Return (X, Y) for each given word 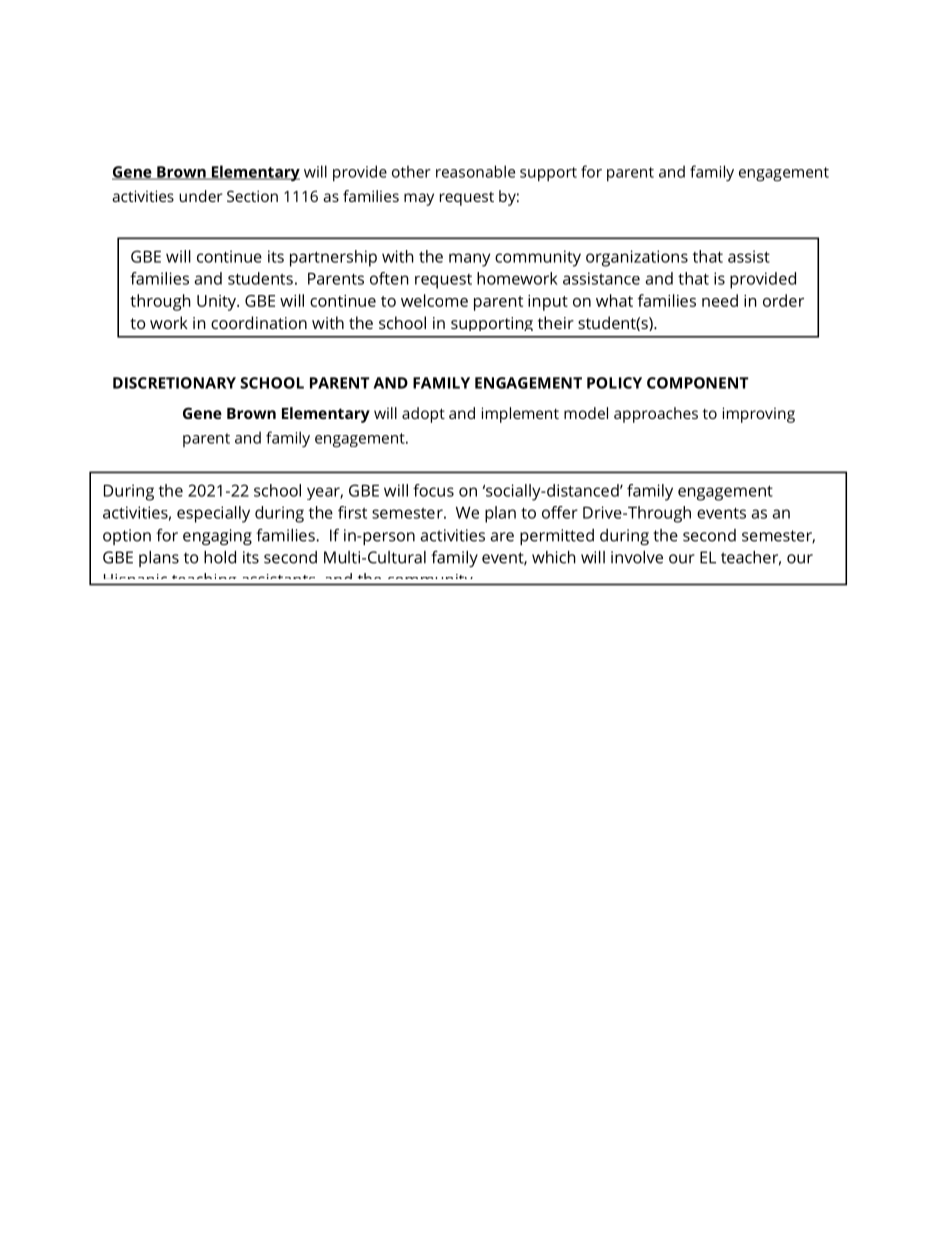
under (201, 196)
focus (433, 490)
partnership (333, 258)
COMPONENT (698, 383)
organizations (637, 258)
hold (220, 557)
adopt (423, 415)
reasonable (475, 171)
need (720, 300)
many (469, 260)
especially (213, 514)
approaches (656, 415)
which (554, 557)
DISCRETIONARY (174, 383)
